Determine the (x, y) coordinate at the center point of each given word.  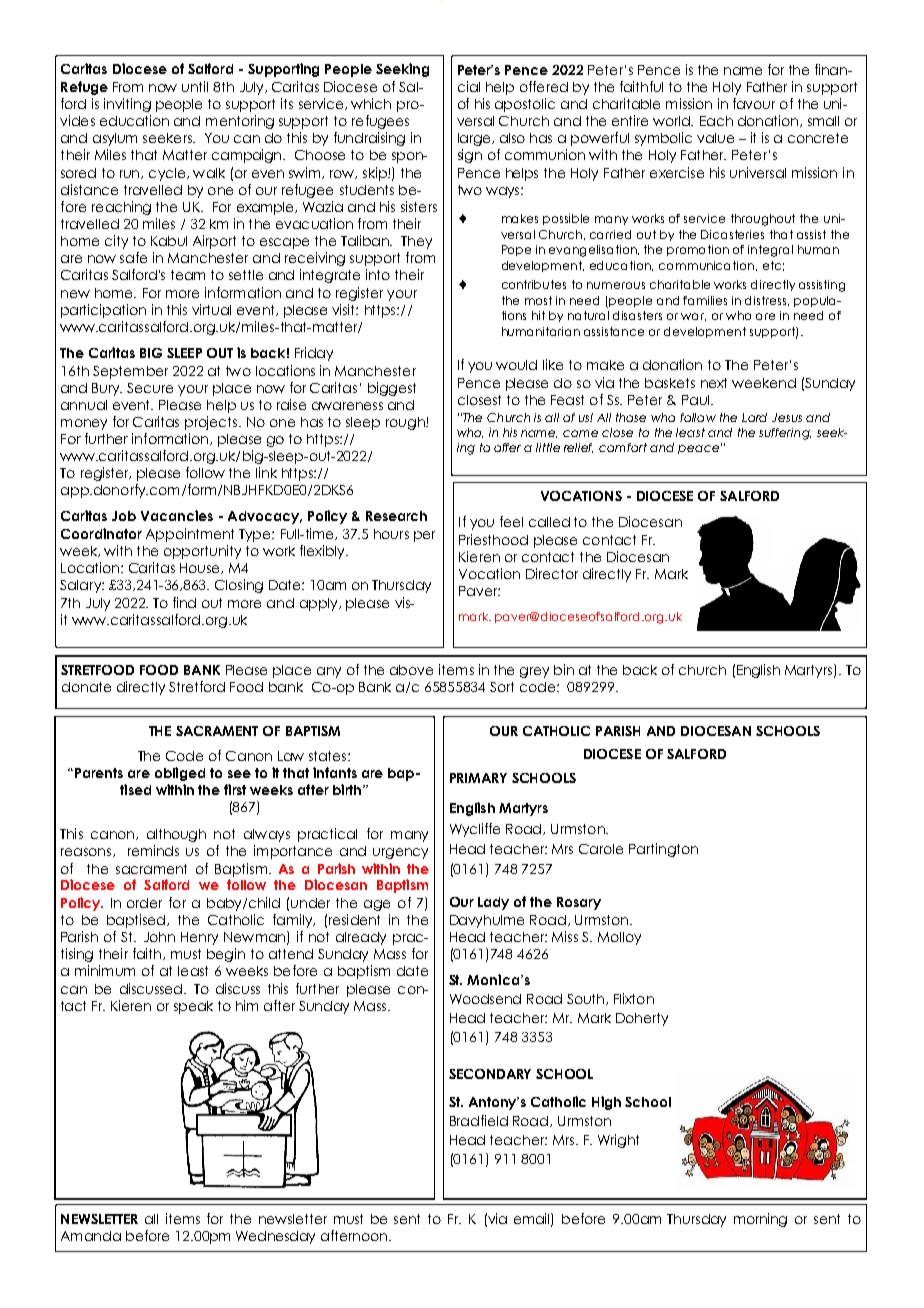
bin (564, 669)
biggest (392, 389)
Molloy (619, 938)
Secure (150, 388)
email (533, 1219)
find (184, 602)
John (159, 937)
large (476, 139)
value (715, 138)
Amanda (91, 1236)
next (714, 383)
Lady (493, 903)
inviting (127, 105)
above (411, 670)
